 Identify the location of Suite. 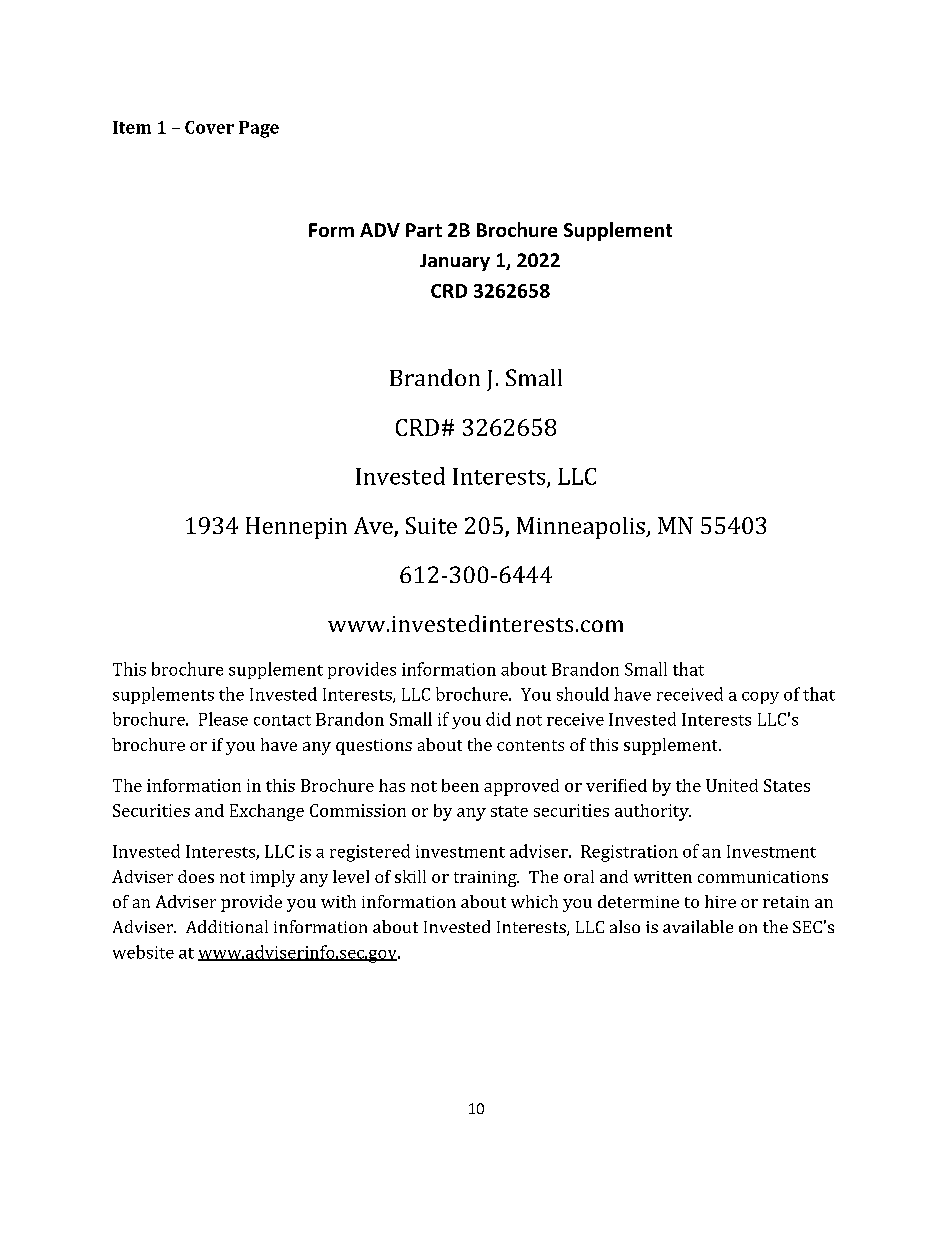
(431, 525).
